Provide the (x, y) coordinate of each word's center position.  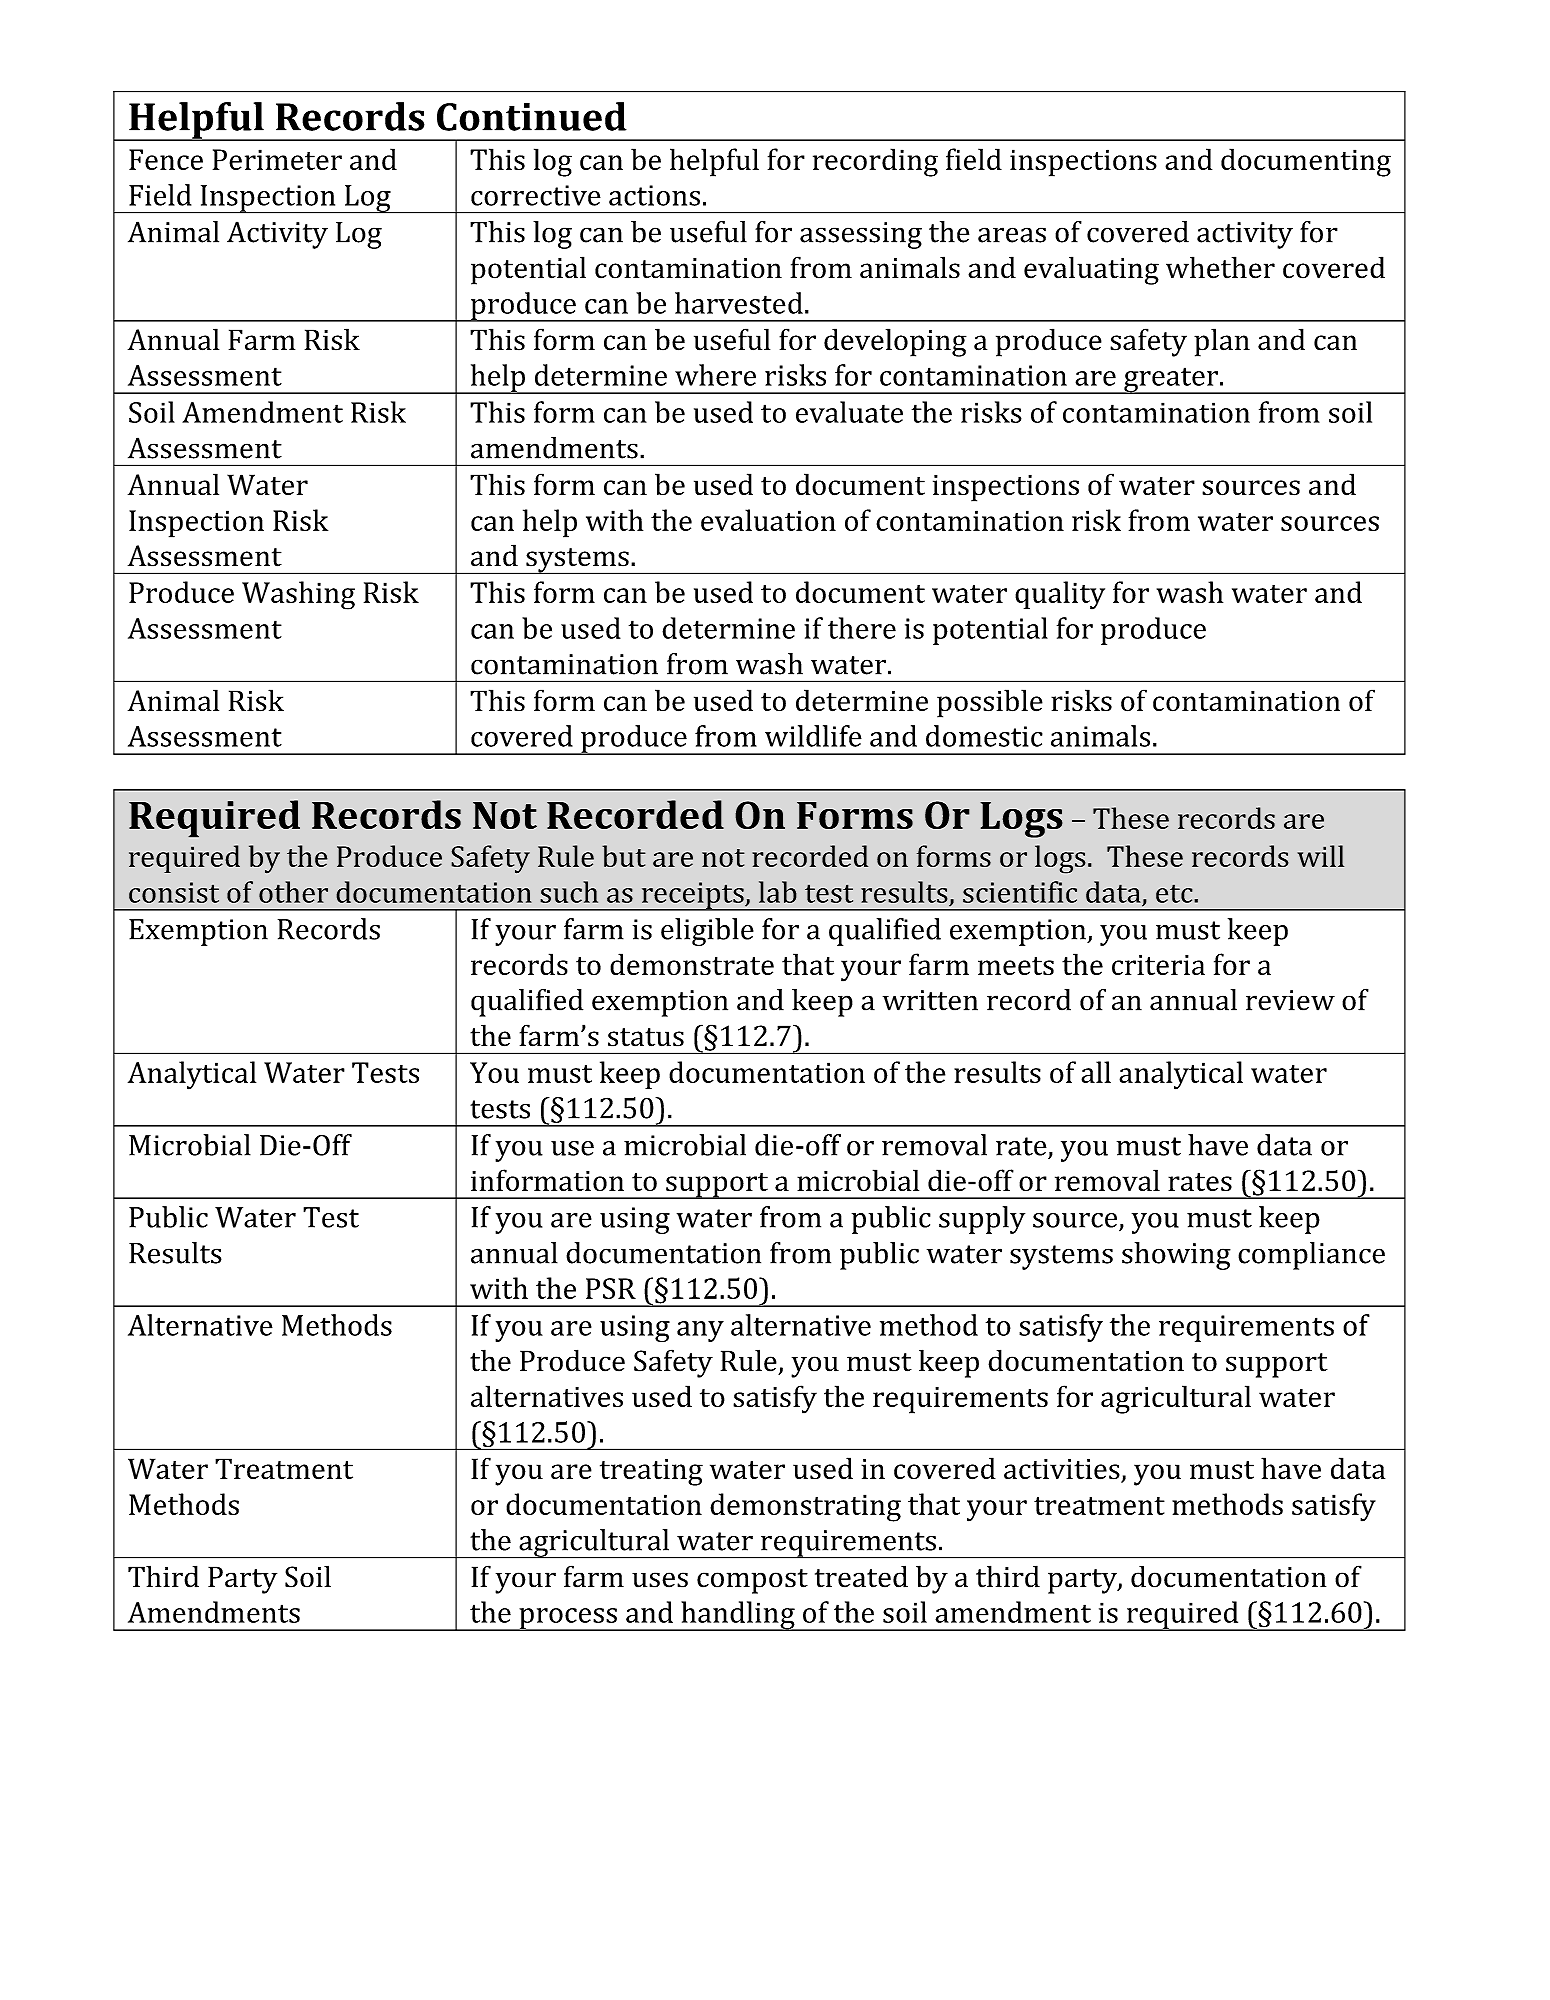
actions (654, 195)
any (700, 1331)
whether (1220, 267)
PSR (611, 1288)
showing (1176, 1256)
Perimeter (277, 159)
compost (752, 1581)
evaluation (768, 520)
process (568, 1619)
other (293, 892)
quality (1060, 595)
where (715, 375)
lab (778, 892)
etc (1175, 893)
